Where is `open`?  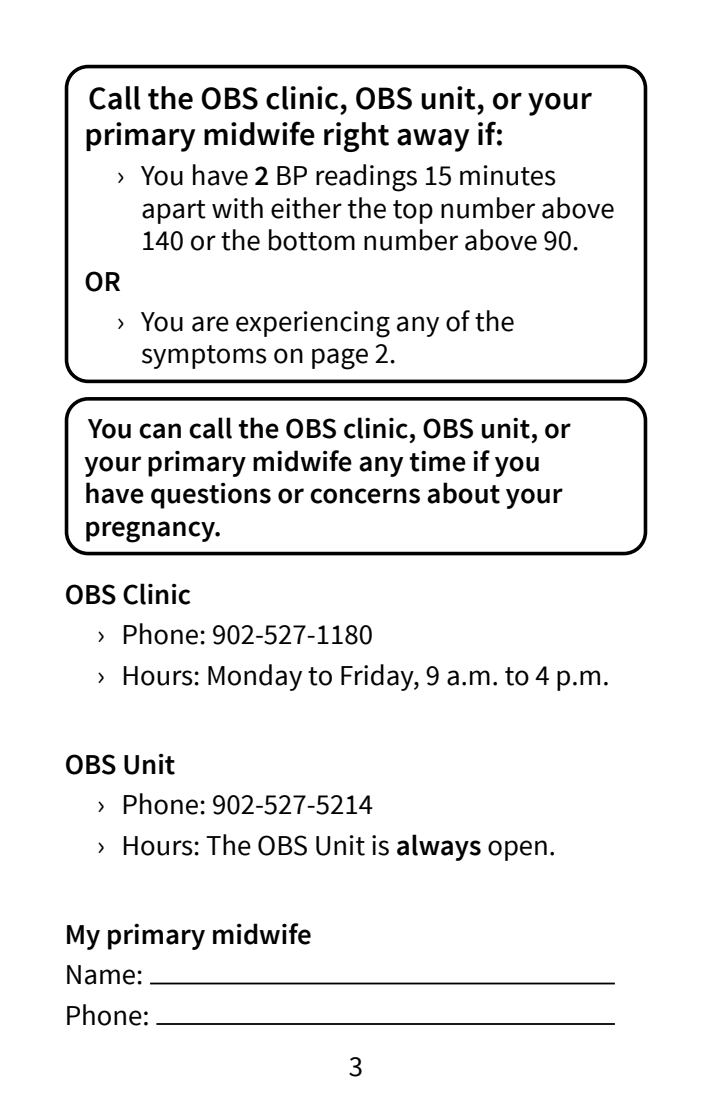 open is located at coordinates (517, 850).
